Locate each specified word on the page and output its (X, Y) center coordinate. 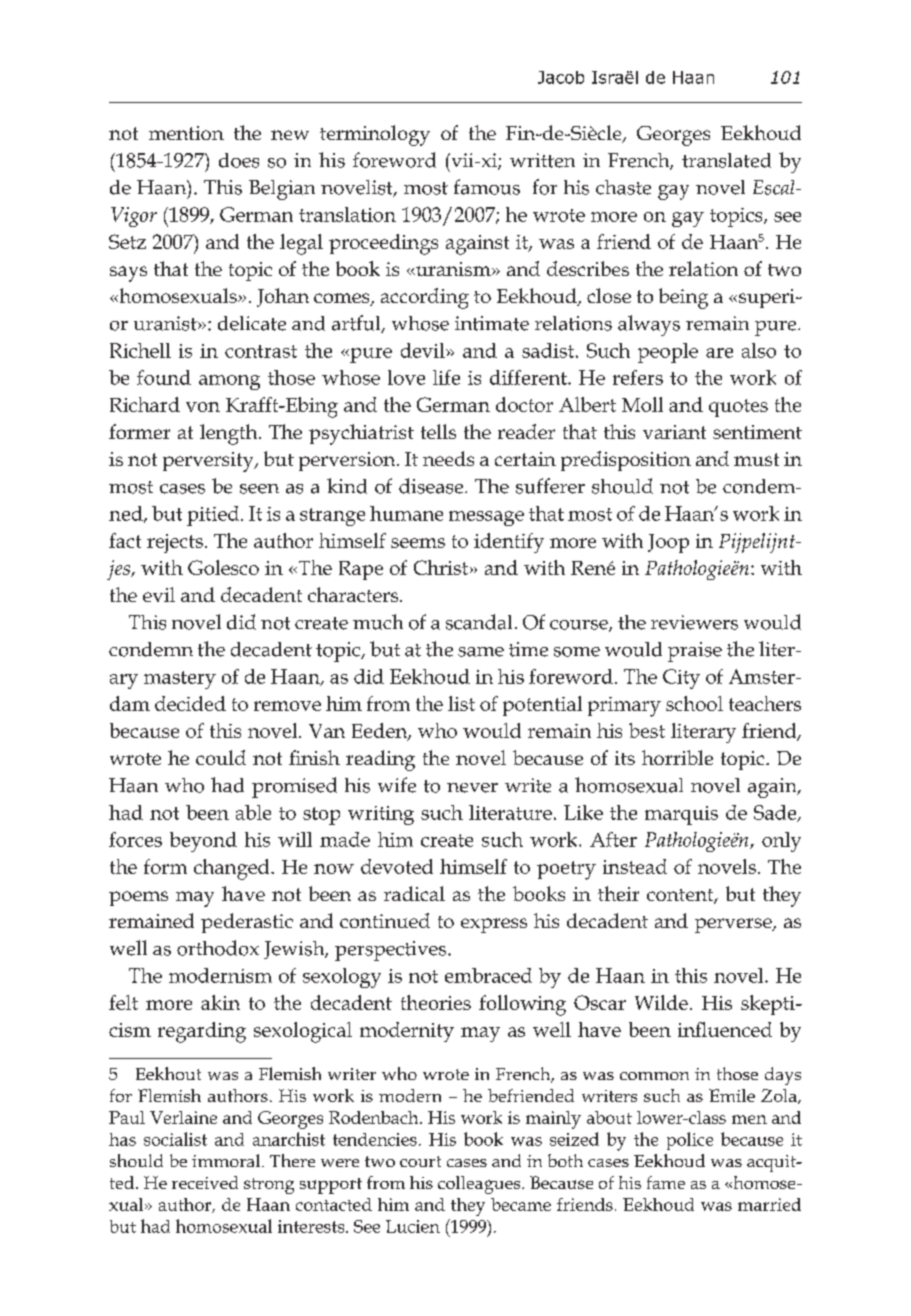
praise (695, 652)
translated (726, 160)
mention (186, 133)
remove (287, 706)
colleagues (480, 1185)
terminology (375, 135)
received (205, 1182)
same (481, 652)
